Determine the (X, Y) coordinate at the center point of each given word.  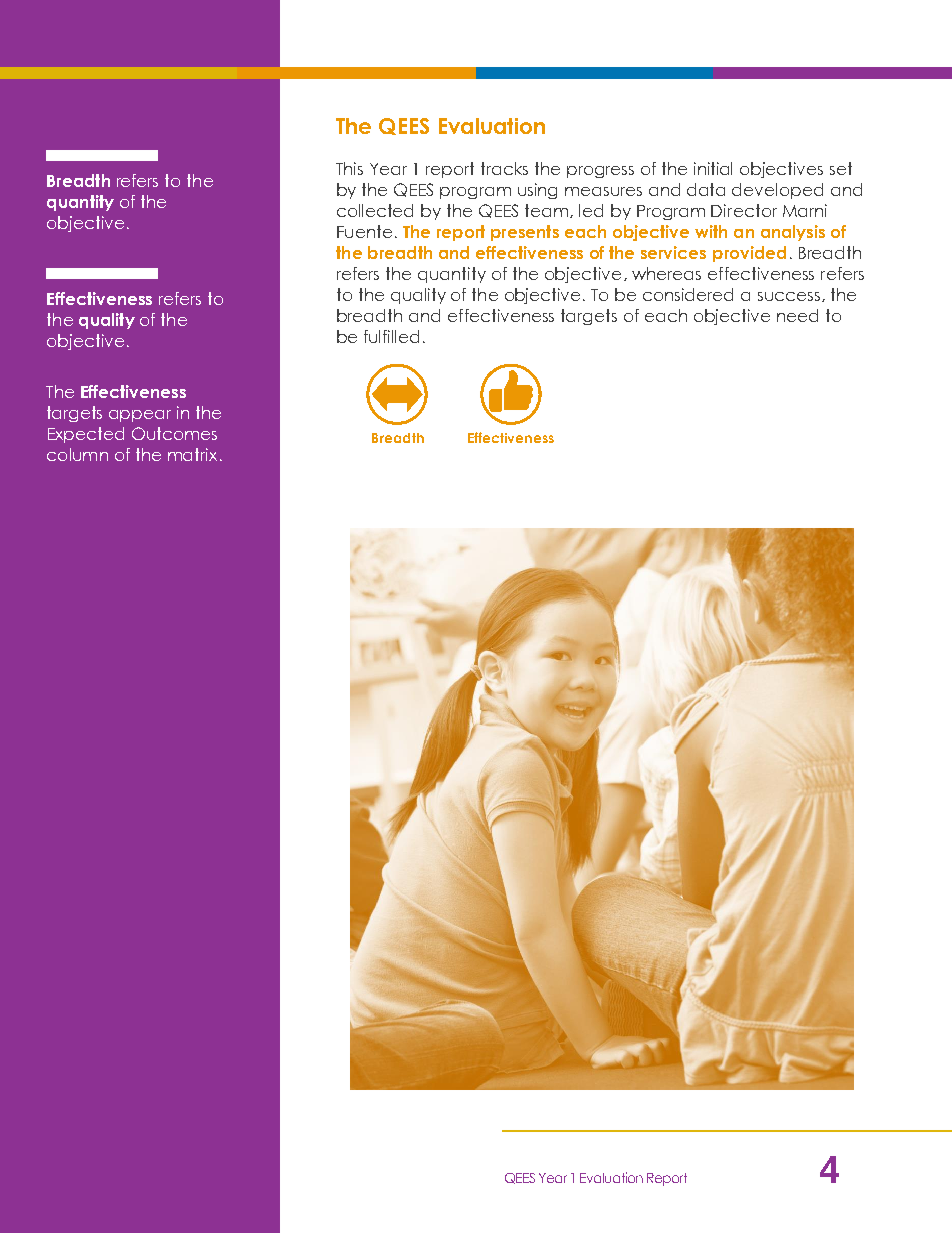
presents (525, 233)
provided (749, 254)
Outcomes (174, 433)
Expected (86, 435)
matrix (192, 454)
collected (375, 210)
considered (688, 294)
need (797, 315)
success (789, 296)
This (349, 168)
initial (713, 168)
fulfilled (391, 336)
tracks (504, 168)
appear (140, 416)
